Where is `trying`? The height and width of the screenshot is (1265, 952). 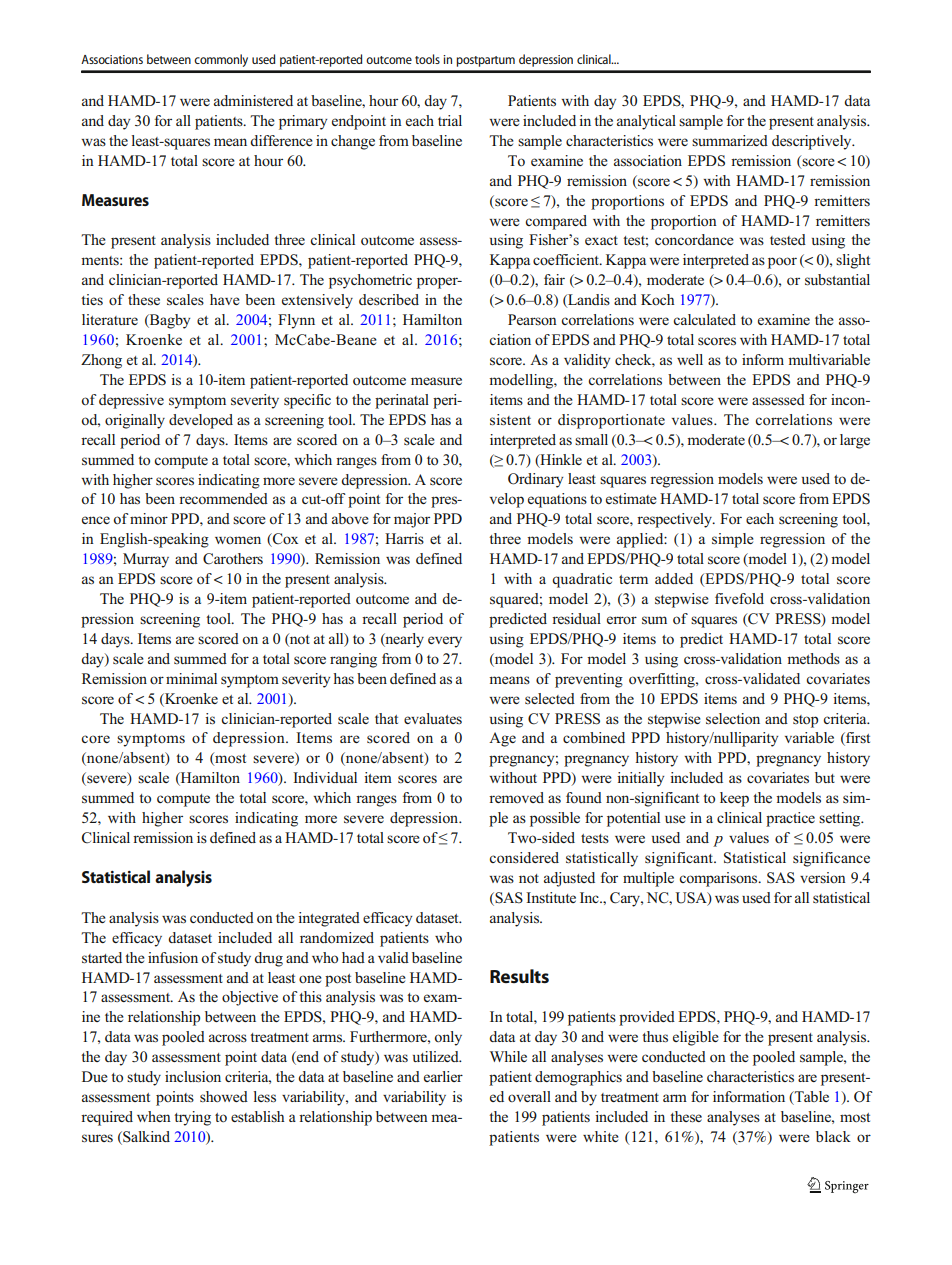
trying is located at coordinates (192, 1118).
